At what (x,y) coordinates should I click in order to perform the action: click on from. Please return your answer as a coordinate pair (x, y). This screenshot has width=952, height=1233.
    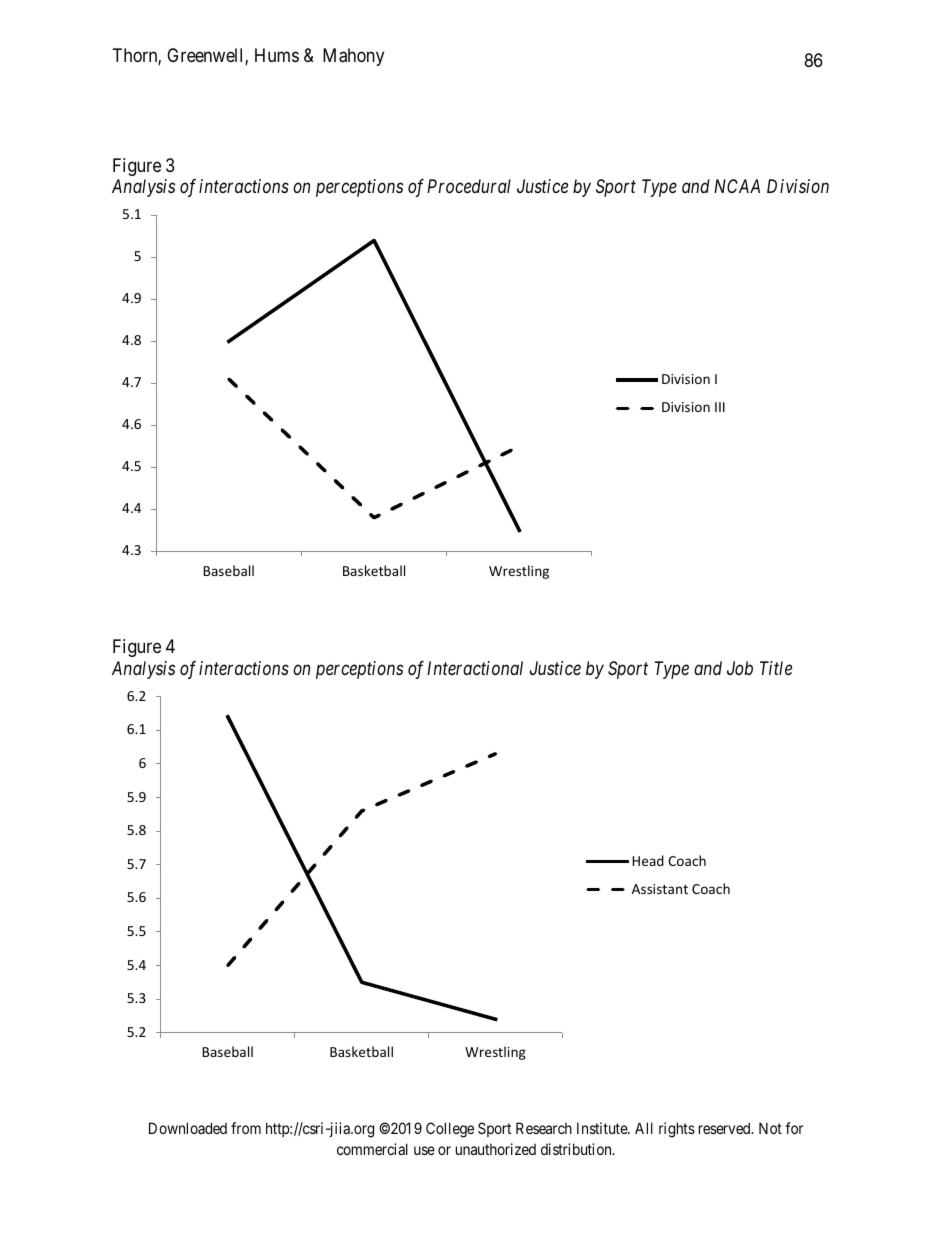
    Looking at the image, I should click on (246, 1128).
